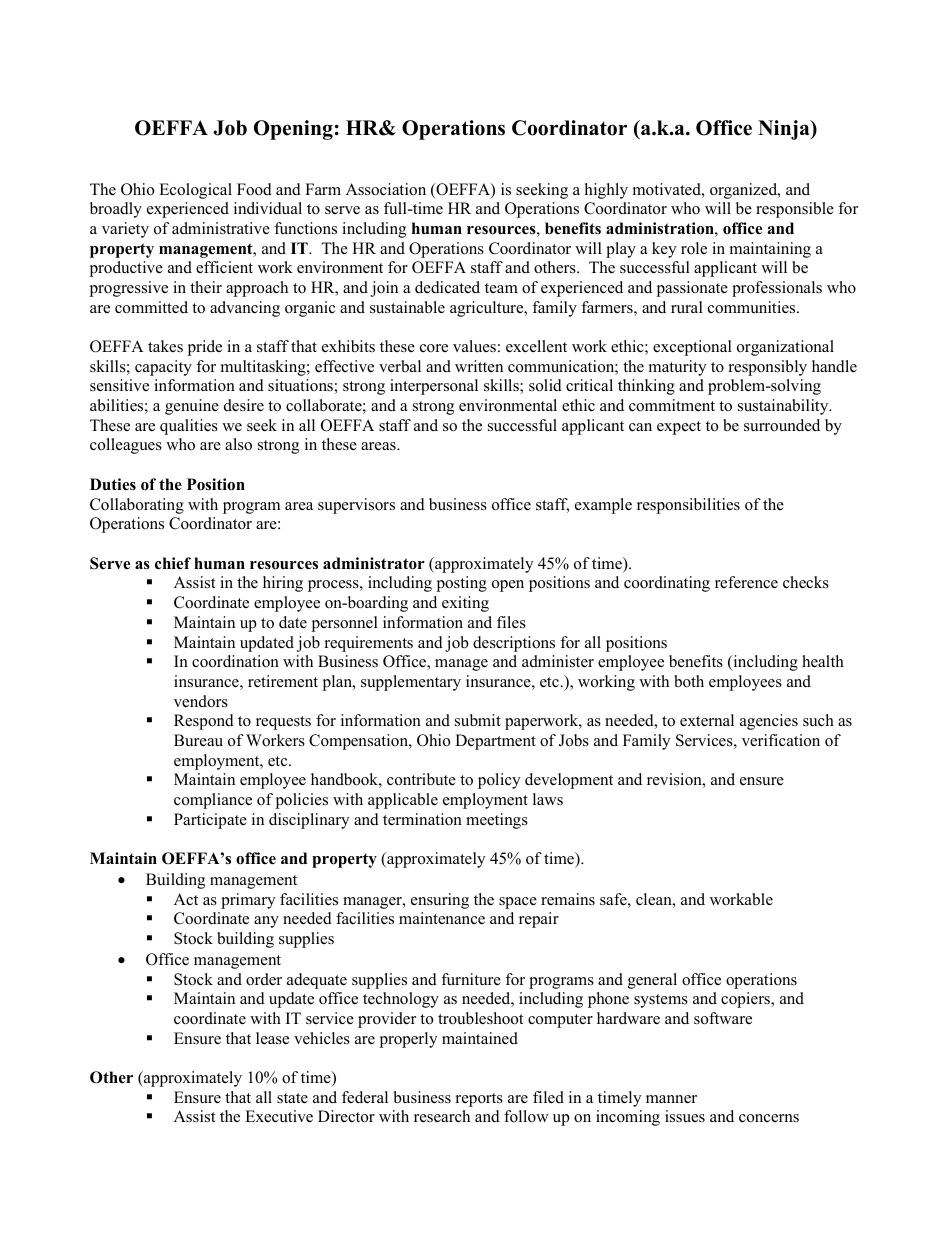 This document has width=952, height=1233. What do you see at coordinates (221, 228) in the document?
I see `administrative` at bounding box center [221, 228].
